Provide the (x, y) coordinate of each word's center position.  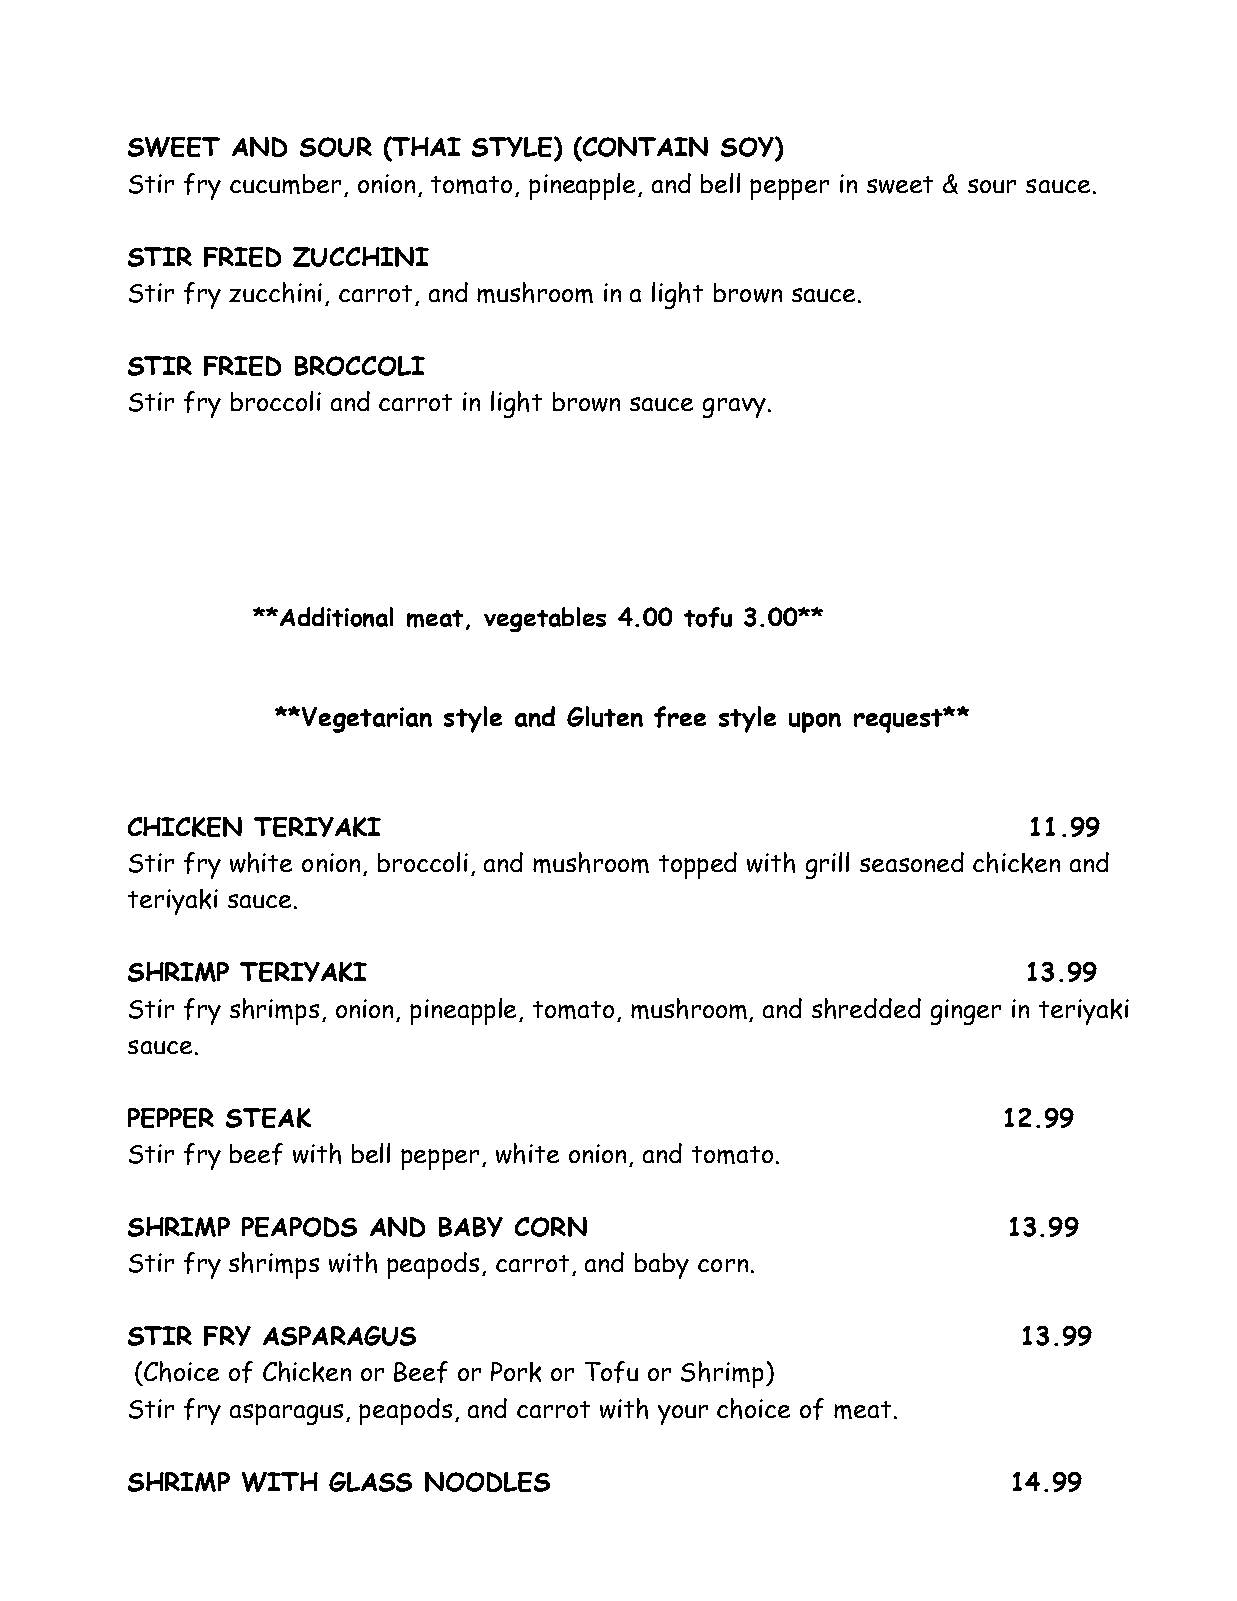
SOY (748, 148)
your (683, 1415)
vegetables (545, 619)
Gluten (605, 716)
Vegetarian (367, 720)
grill (827, 865)
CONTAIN (644, 148)
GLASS (370, 1482)
